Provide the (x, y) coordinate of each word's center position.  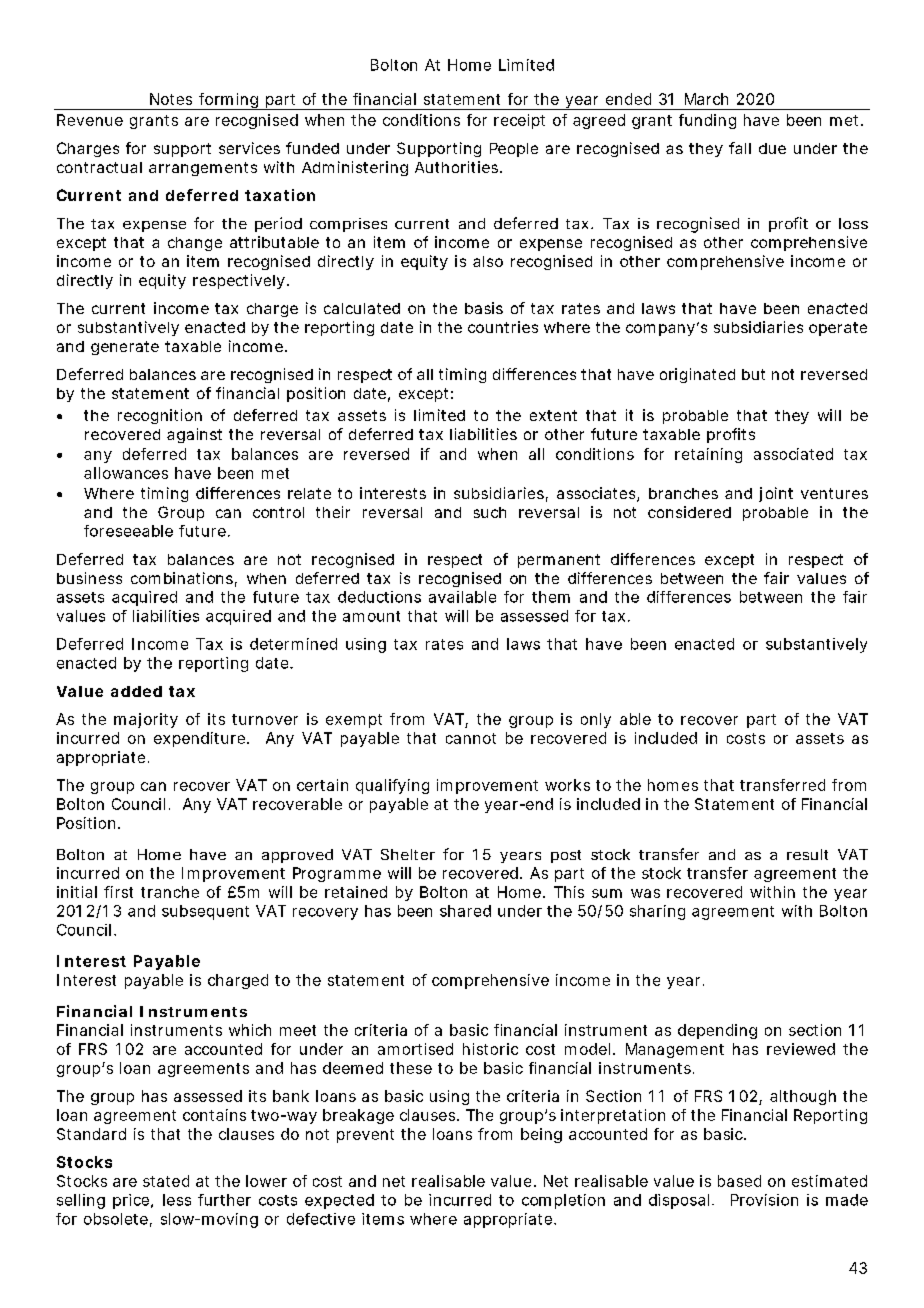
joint (776, 494)
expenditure (201, 739)
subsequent (205, 912)
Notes (171, 99)
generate (125, 348)
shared (465, 911)
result (807, 854)
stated (166, 1181)
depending (717, 1031)
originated (697, 375)
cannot (471, 738)
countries (503, 327)
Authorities (458, 167)
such (490, 512)
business (89, 578)
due (772, 148)
